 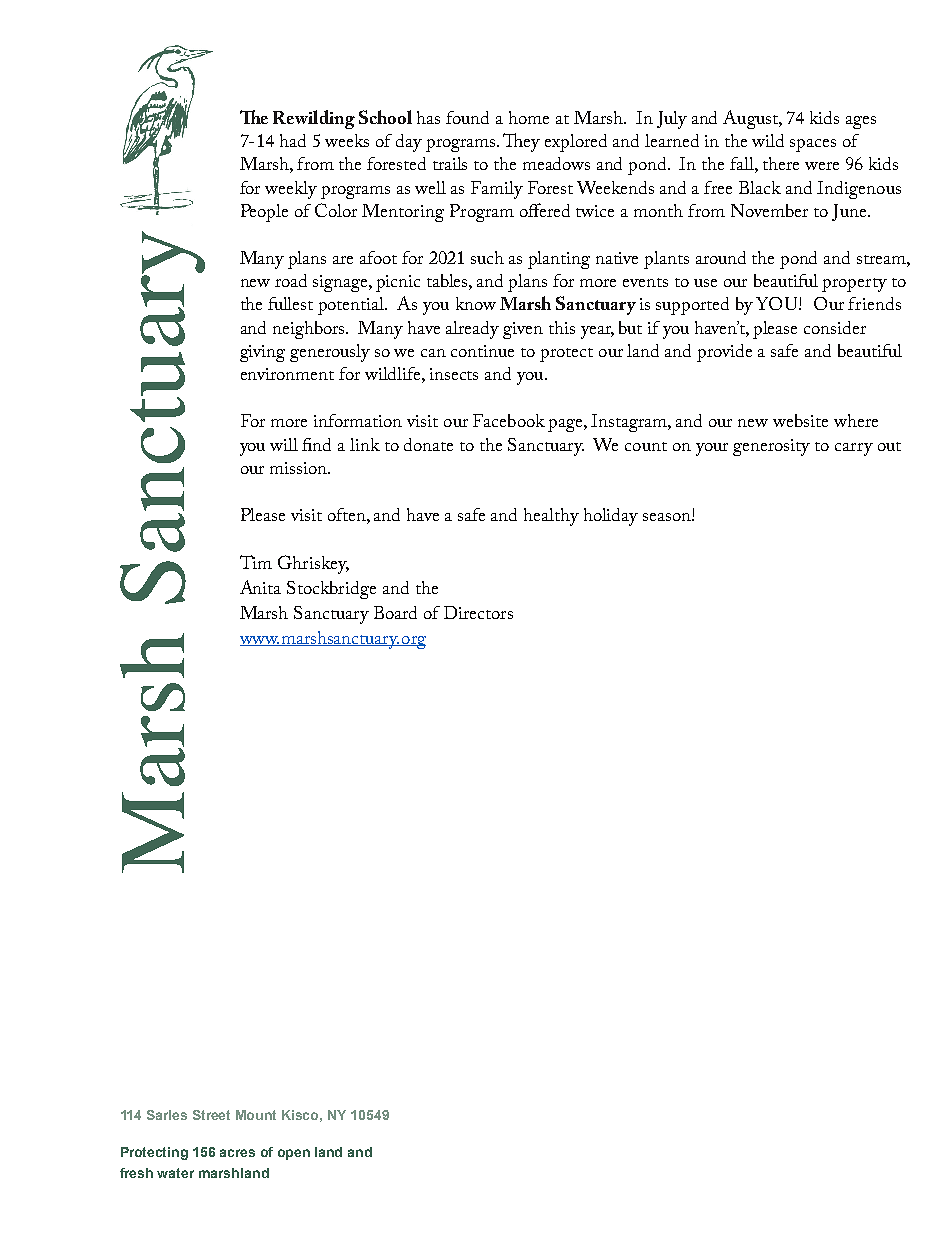 I want to click on They, so click(x=521, y=142).
